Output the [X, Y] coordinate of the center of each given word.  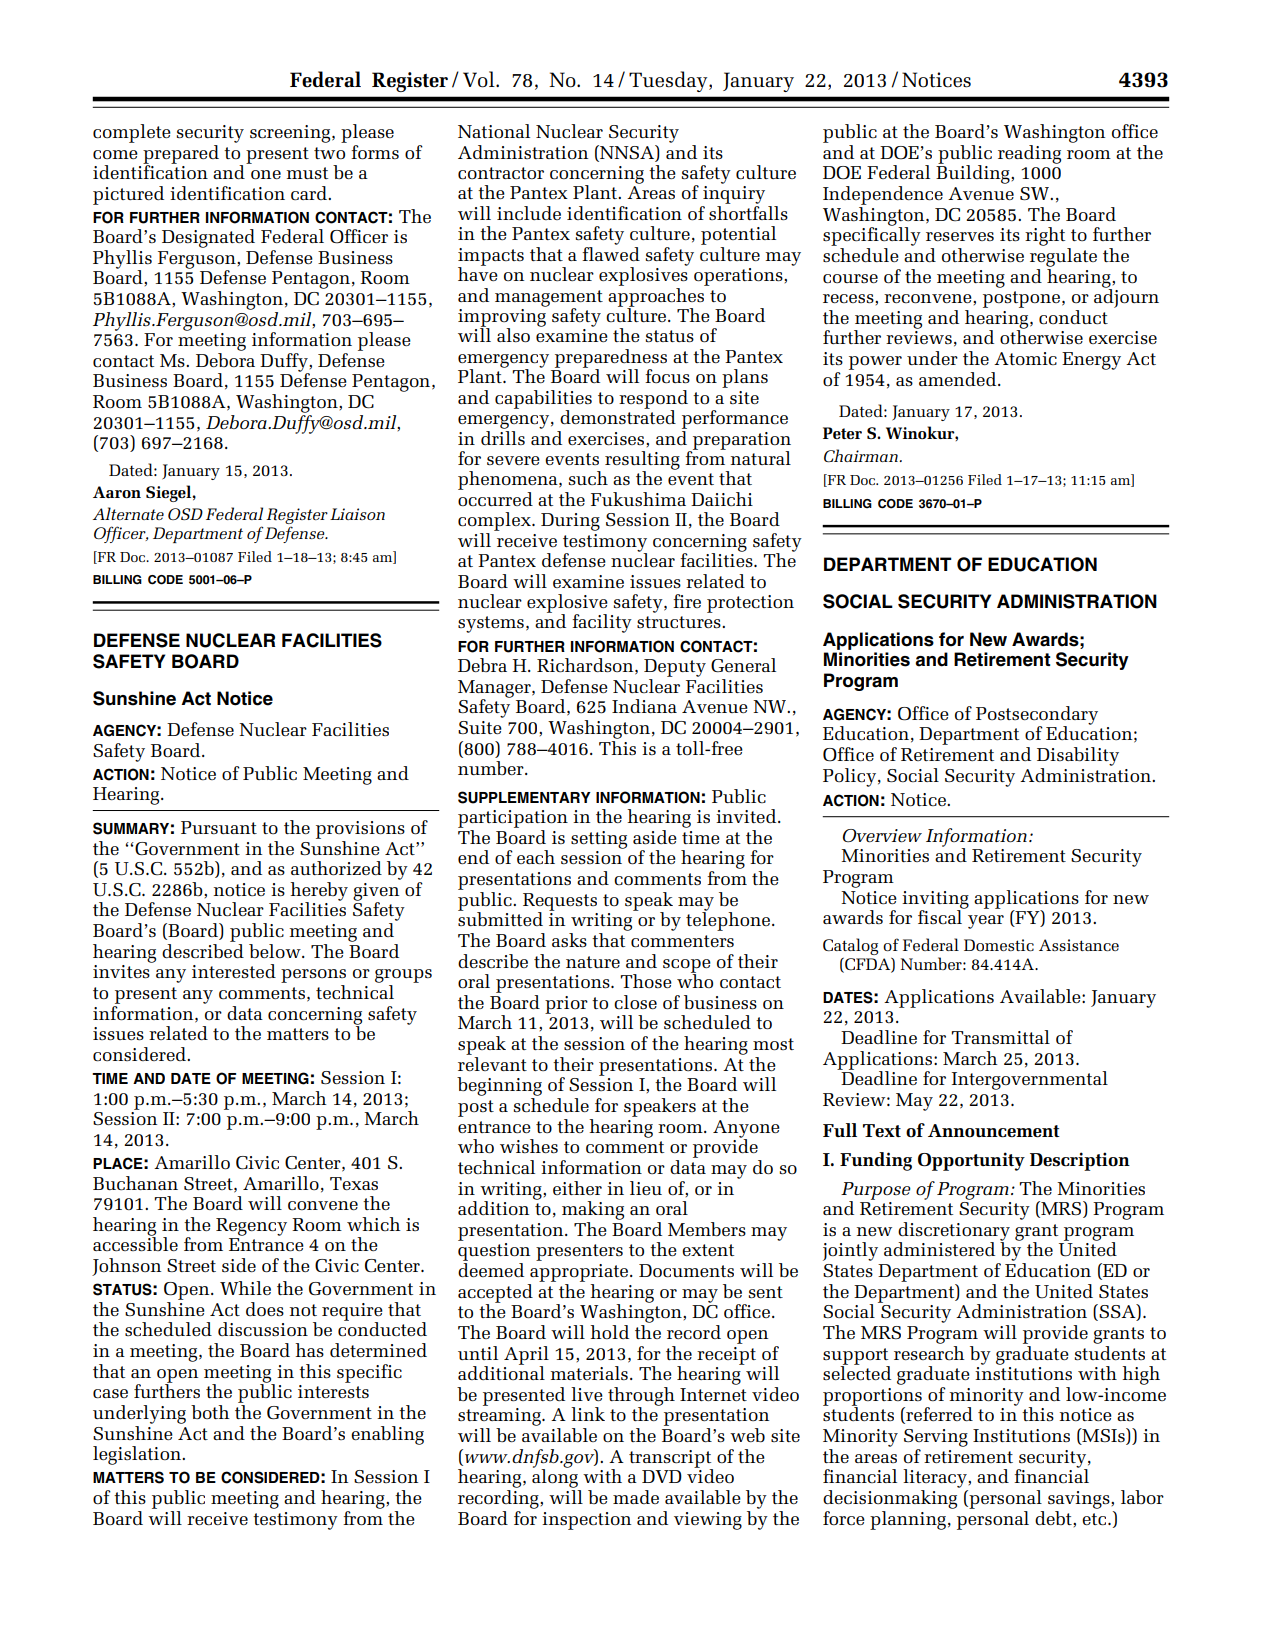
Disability [1078, 756]
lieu [646, 1188]
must [307, 173]
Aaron [117, 492]
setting [599, 840]
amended [959, 379]
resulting [642, 461]
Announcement [994, 1131]
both [210, 1412]
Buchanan [135, 1183]
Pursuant [219, 827]
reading [1029, 154]
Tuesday [669, 81]
